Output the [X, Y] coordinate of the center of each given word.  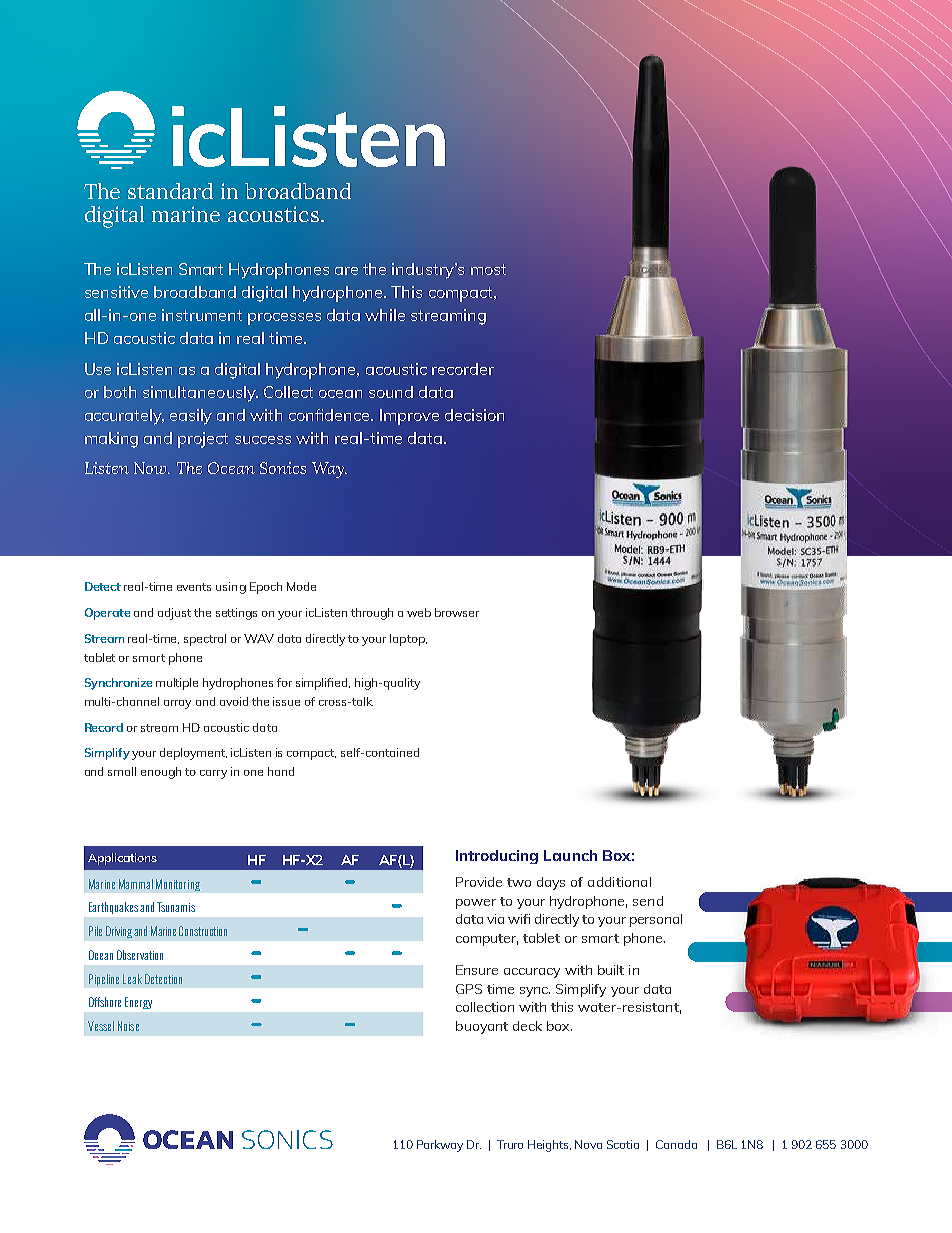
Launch [570, 855]
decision [474, 415]
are [346, 271]
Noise [128, 1026]
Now [151, 468]
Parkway [440, 1146]
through [372, 614]
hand [281, 771]
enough [161, 773]
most [488, 269]
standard [170, 191]
